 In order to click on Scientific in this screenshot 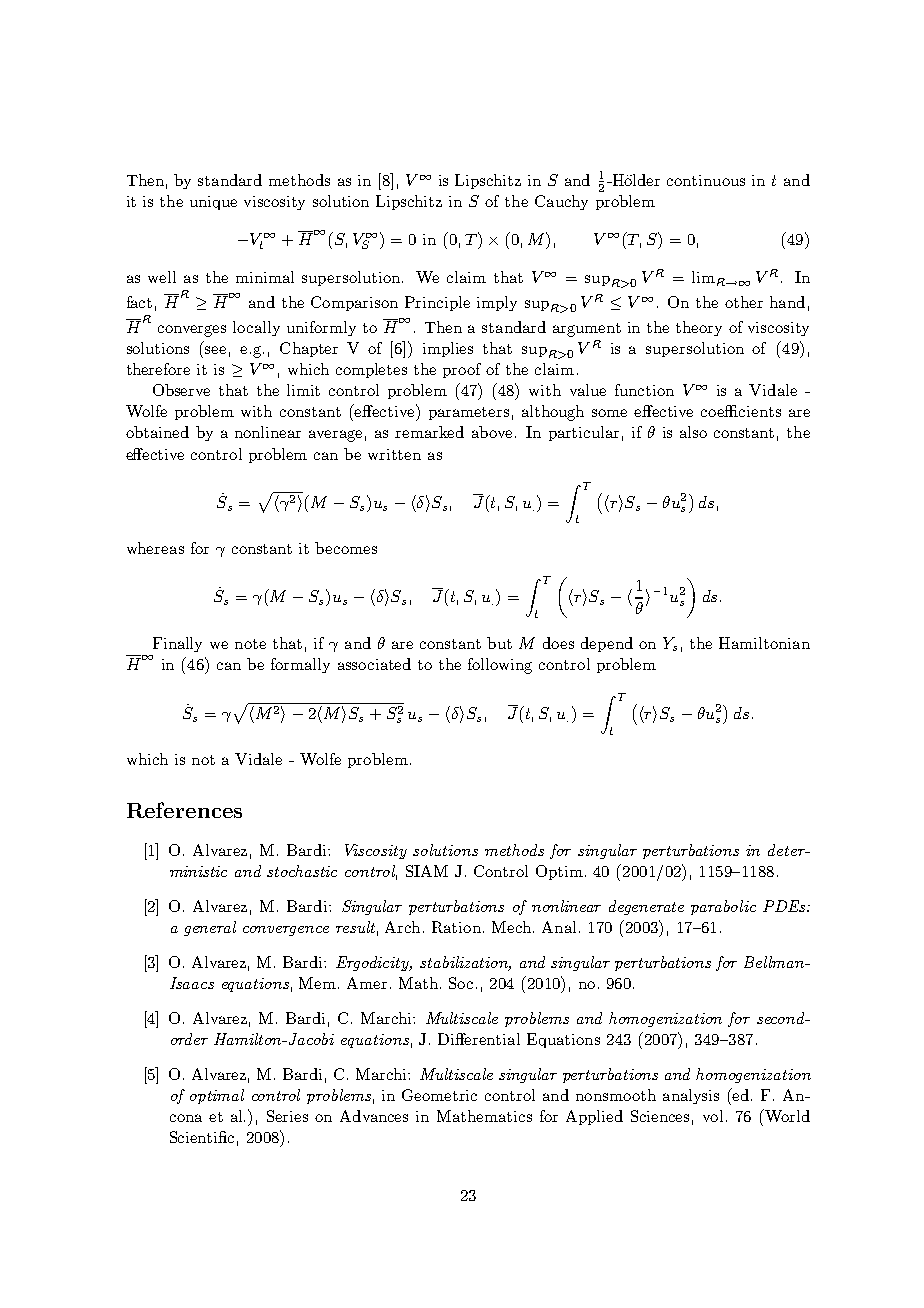, I will do `click(202, 1137)`.
